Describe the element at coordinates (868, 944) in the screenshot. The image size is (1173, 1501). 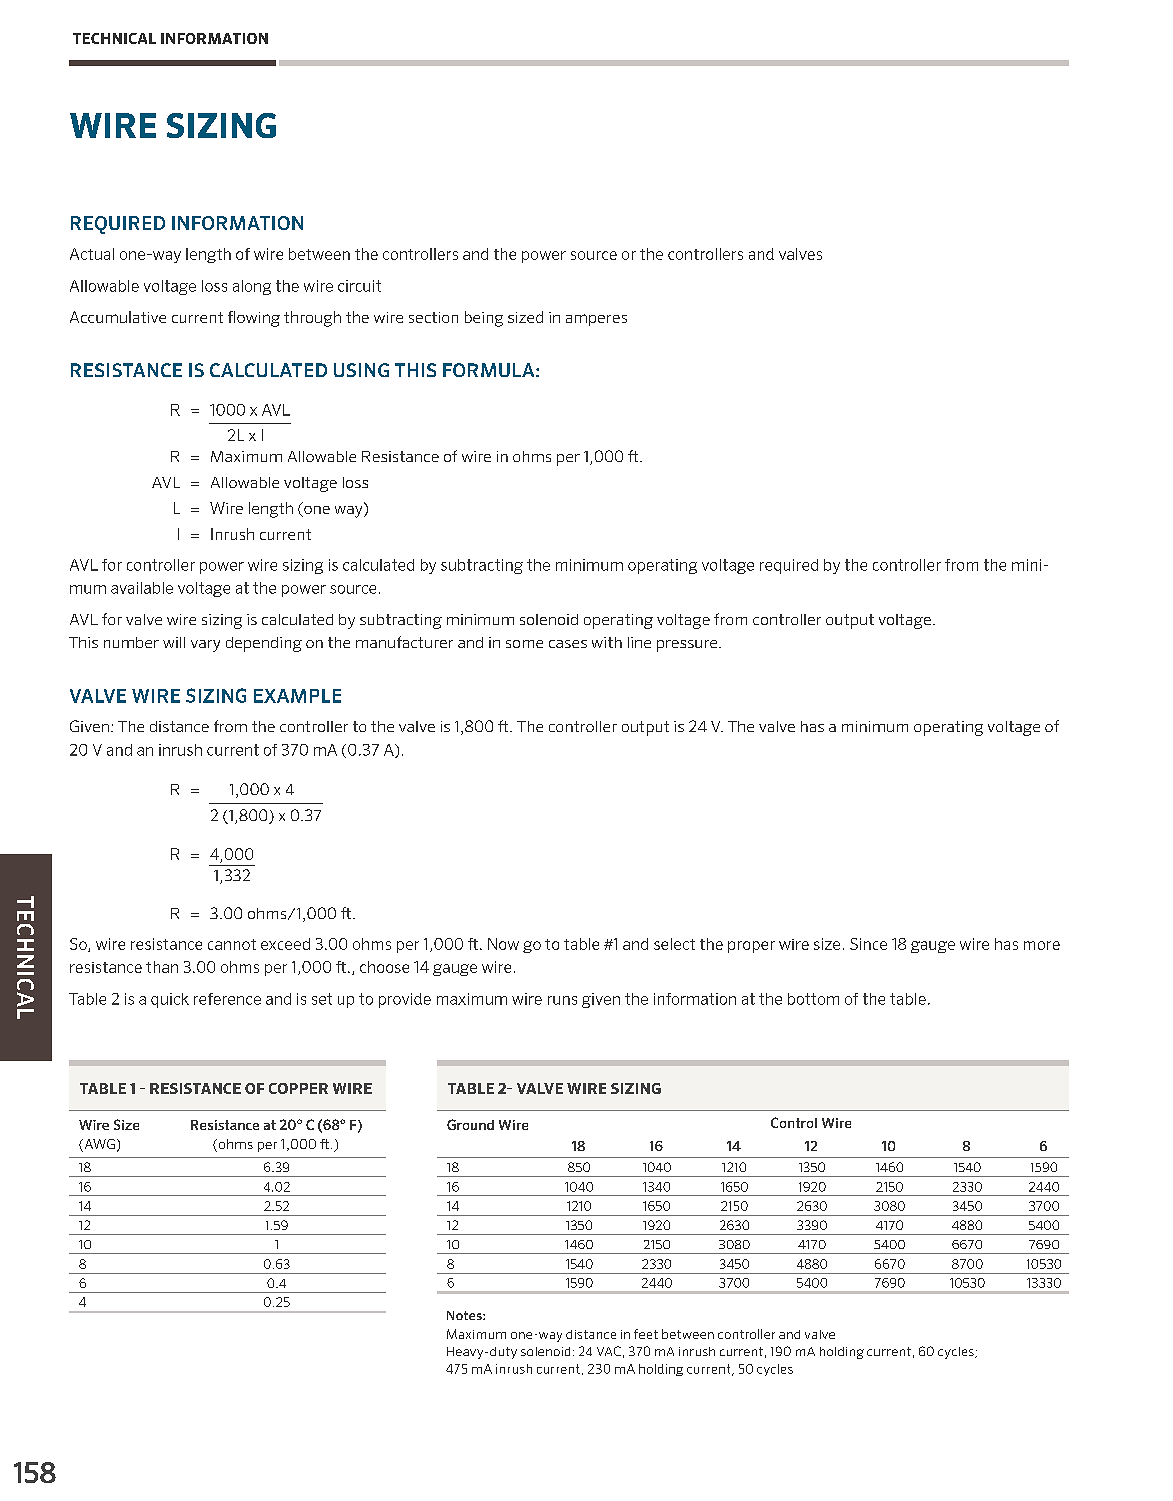
I see `Since` at that location.
